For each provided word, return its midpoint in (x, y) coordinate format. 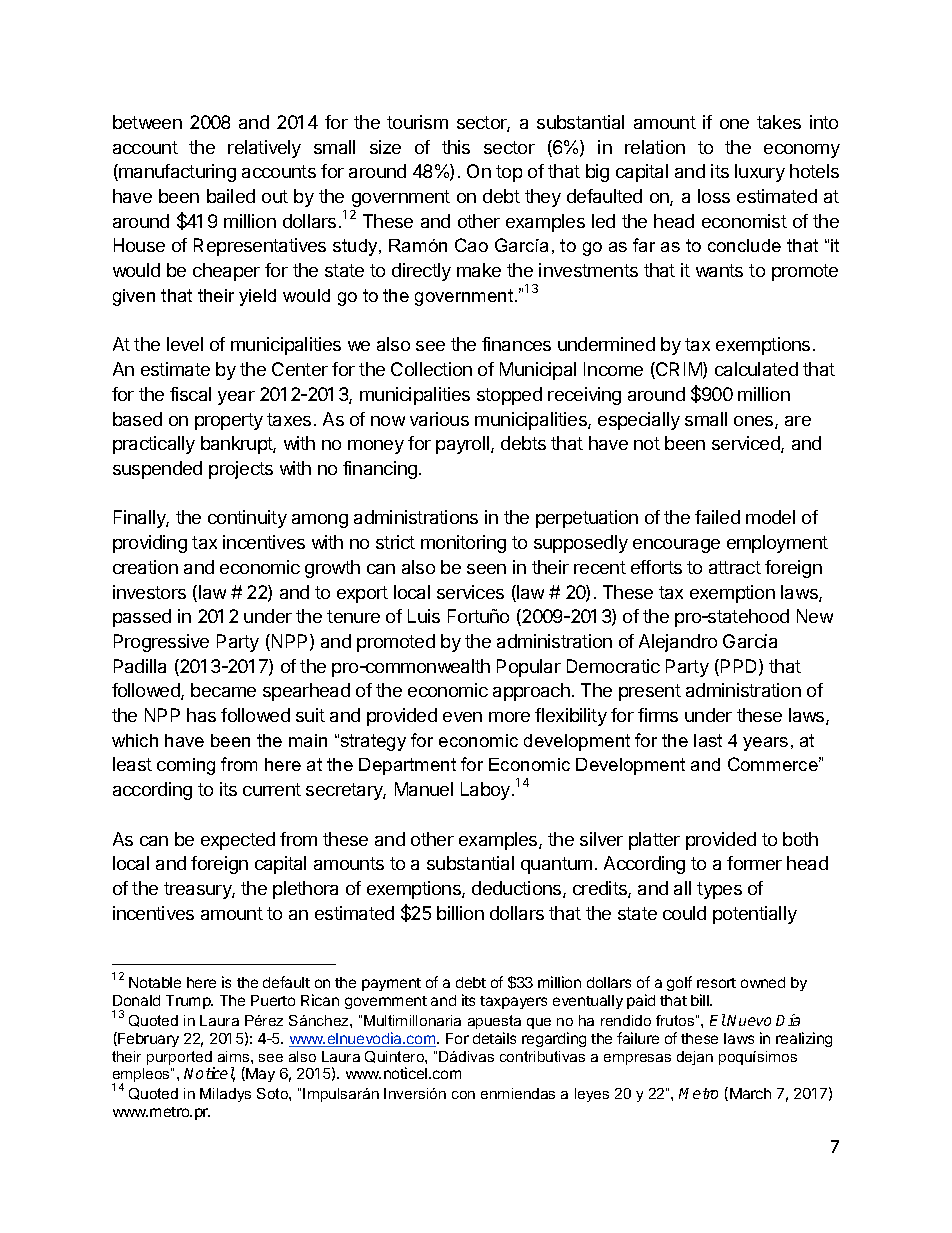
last (708, 740)
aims (235, 1056)
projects (241, 470)
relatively (264, 149)
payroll (464, 445)
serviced (747, 444)
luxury (760, 173)
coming (186, 766)
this (456, 147)
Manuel (424, 789)
